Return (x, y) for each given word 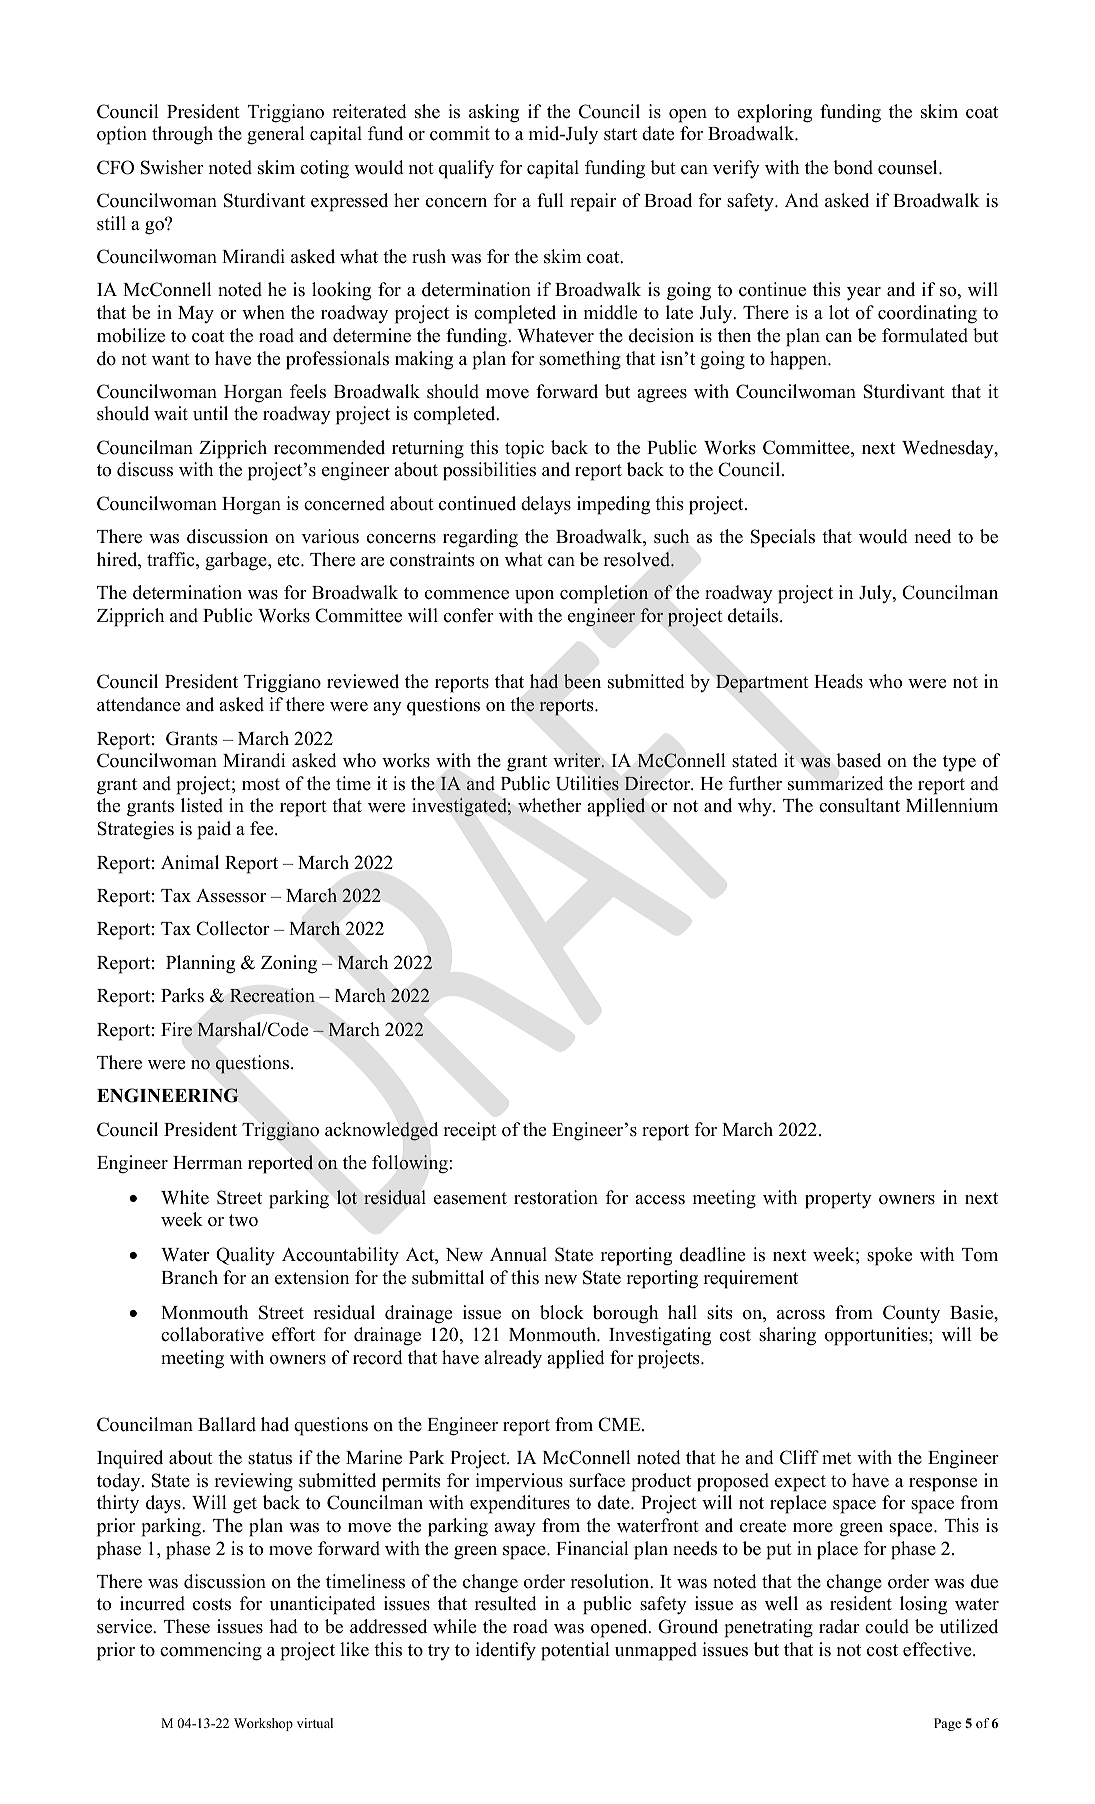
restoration (556, 1197)
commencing (211, 1651)
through (182, 135)
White (185, 1197)
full (550, 200)
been (582, 681)
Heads (838, 681)
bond (853, 167)
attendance (138, 704)
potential (575, 1651)
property (838, 1200)
